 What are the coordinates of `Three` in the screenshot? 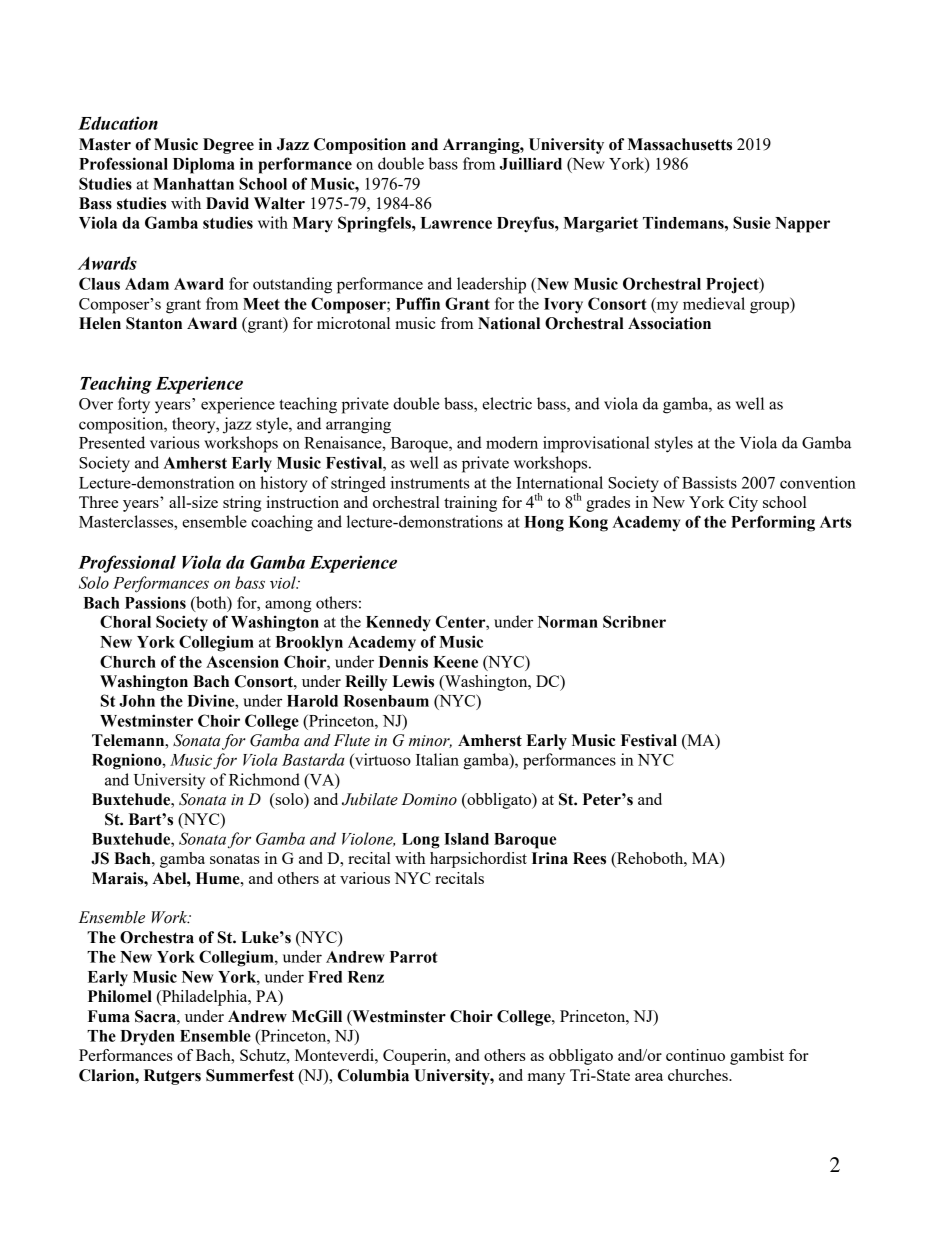 It's located at (98, 502).
